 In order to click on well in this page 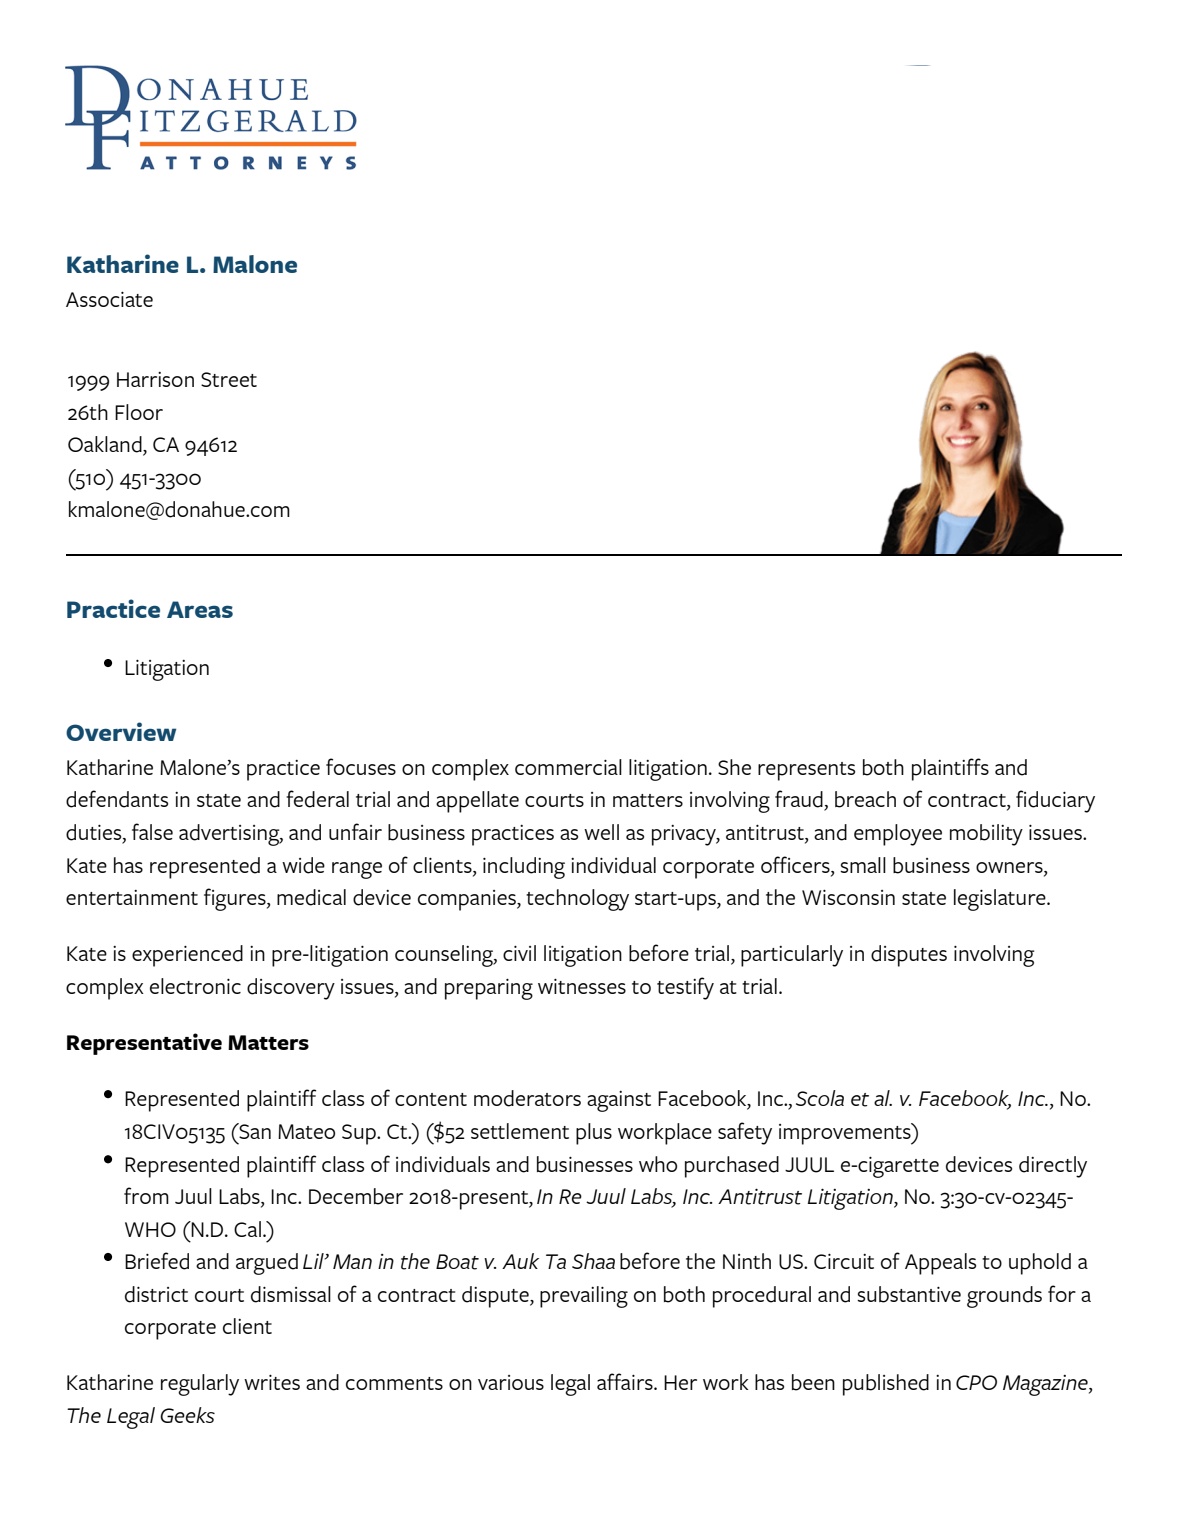, I will do `click(601, 832)`.
